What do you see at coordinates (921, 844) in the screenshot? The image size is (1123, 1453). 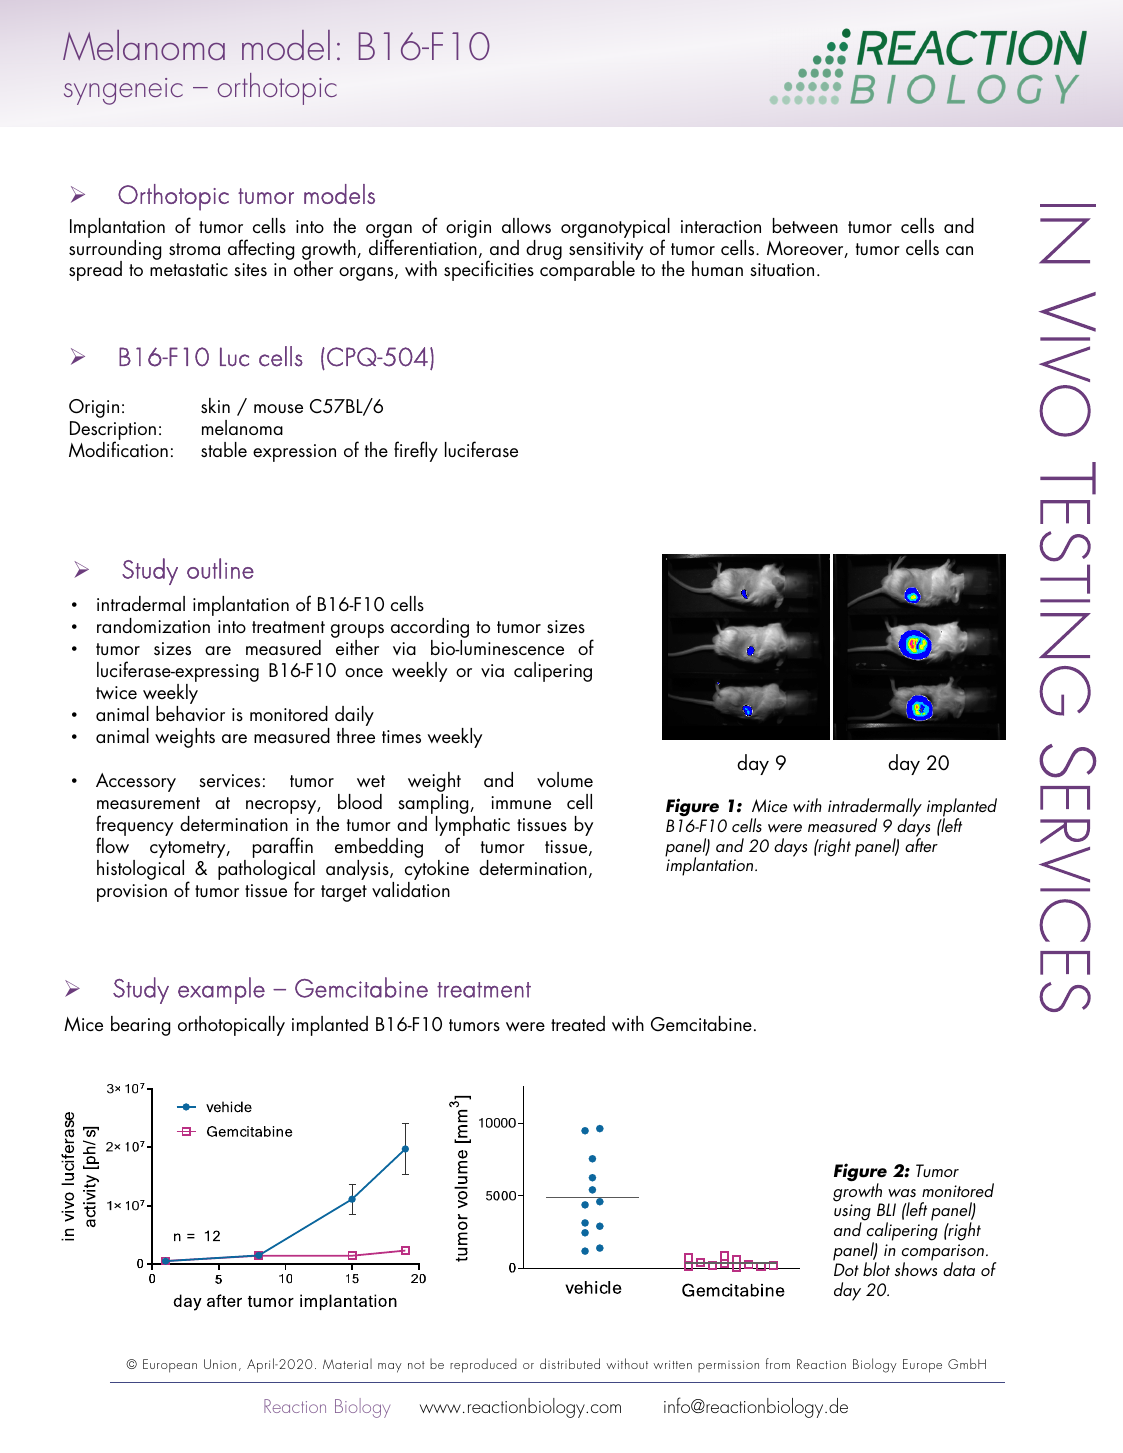 I see `after` at bounding box center [921, 844].
